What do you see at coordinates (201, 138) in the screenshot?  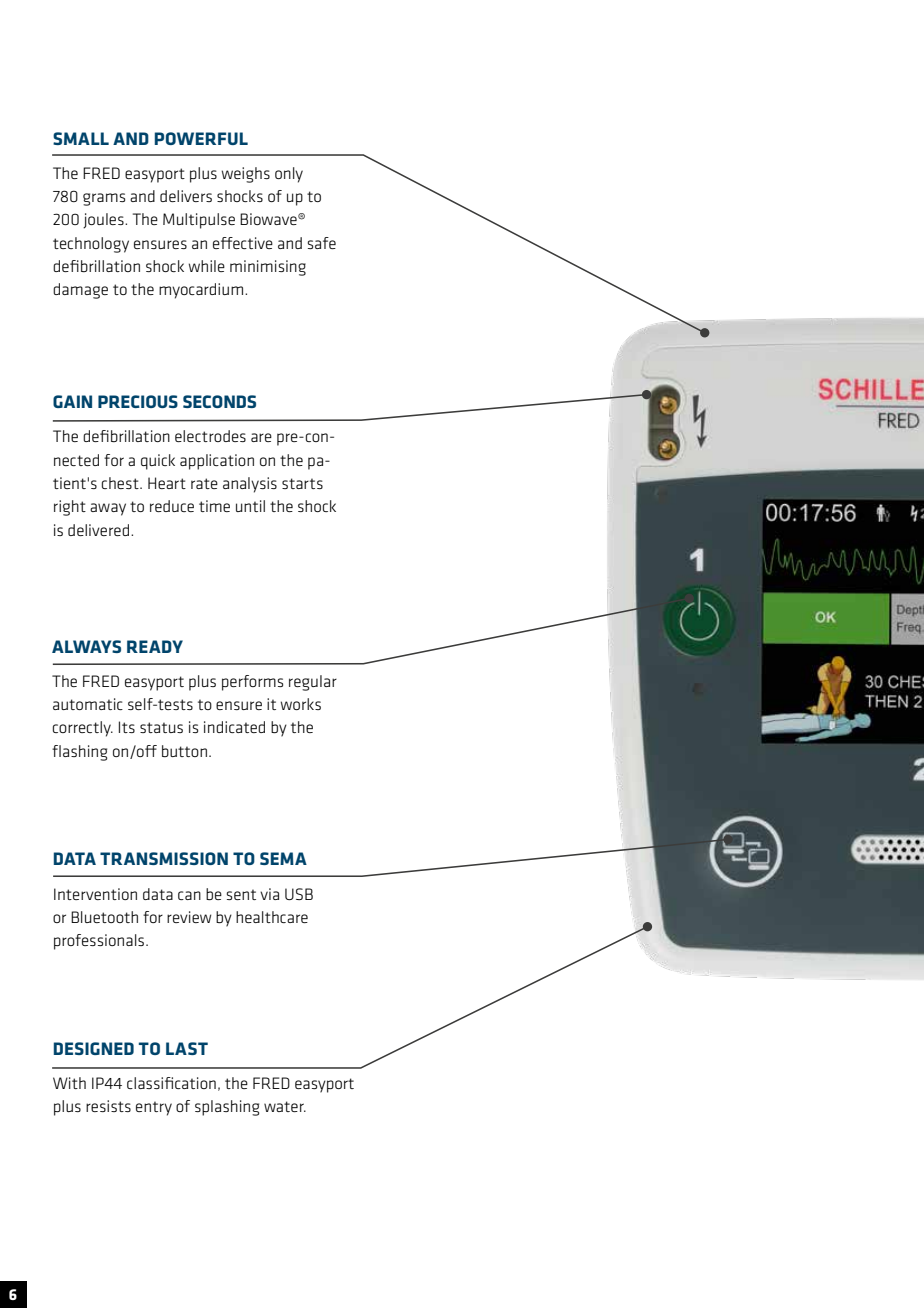 I see `POWERFUL` at bounding box center [201, 138].
